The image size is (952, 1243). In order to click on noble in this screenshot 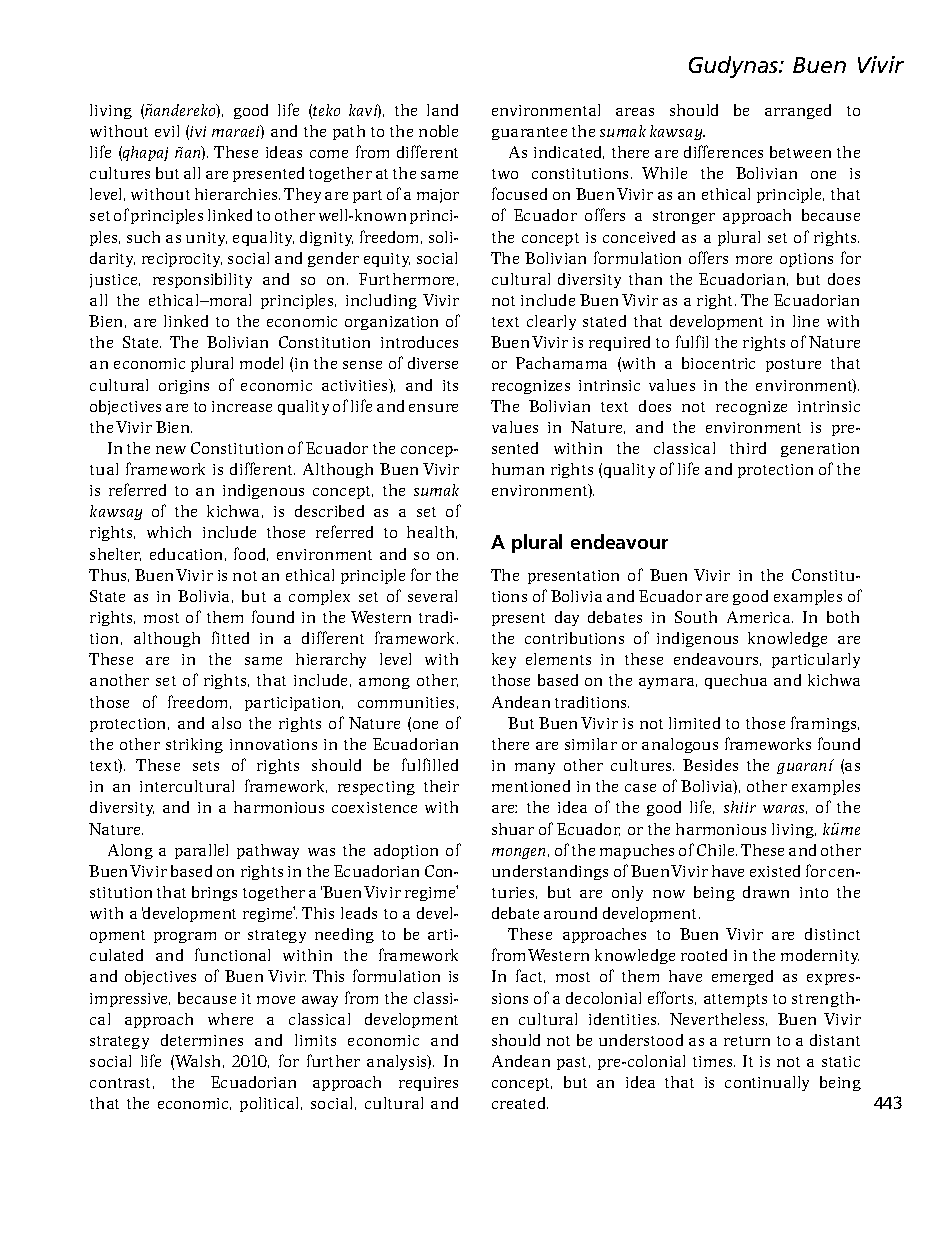, I will do `click(438, 131)`.
